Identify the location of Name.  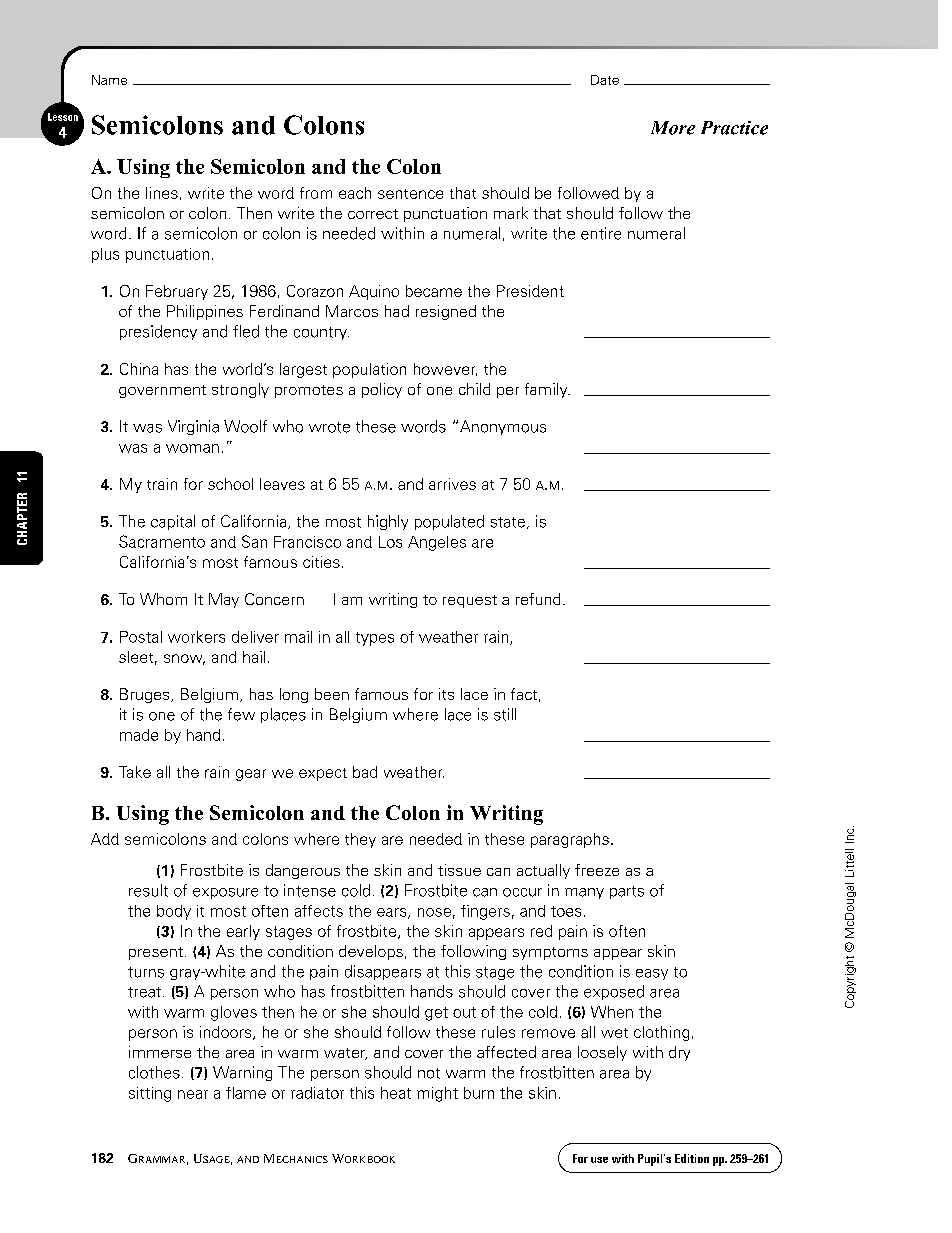
(109, 80).
